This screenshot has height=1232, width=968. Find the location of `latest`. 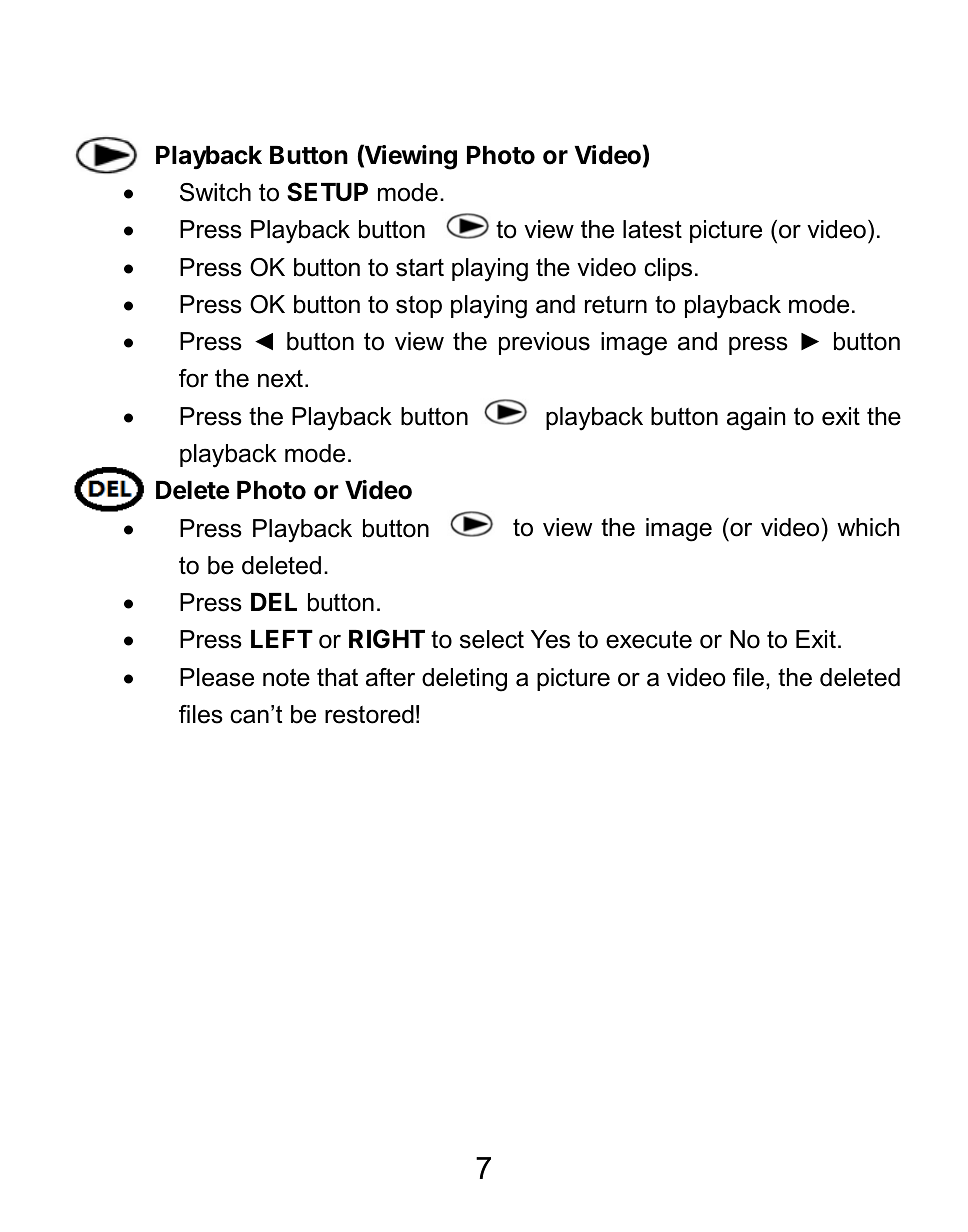

latest is located at coordinates (652, 229).
